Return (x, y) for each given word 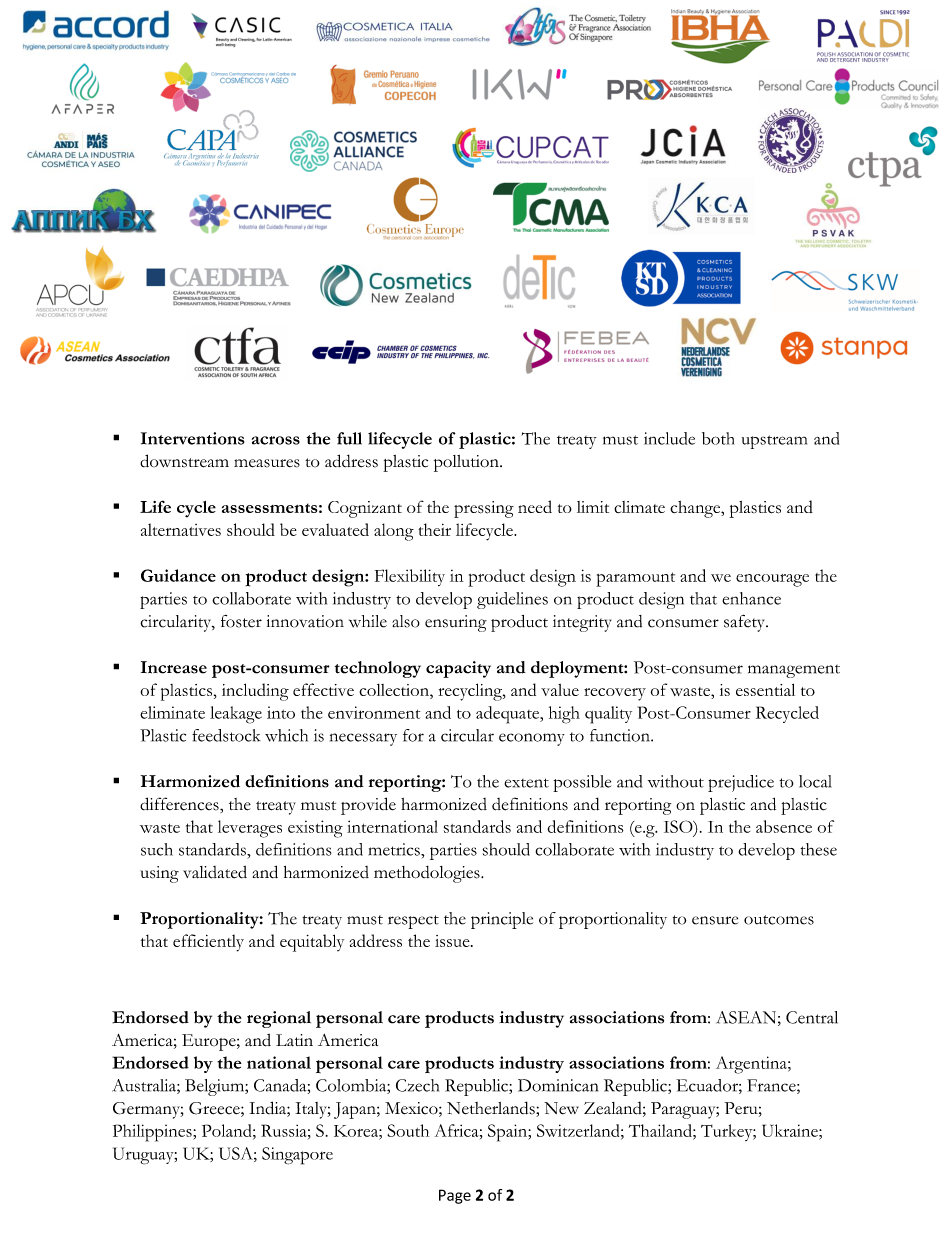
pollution (467, 463)
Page (455, 1196)
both (718, 438)
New (561, 1108)
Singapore (297, 1156)
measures (267, 463)
